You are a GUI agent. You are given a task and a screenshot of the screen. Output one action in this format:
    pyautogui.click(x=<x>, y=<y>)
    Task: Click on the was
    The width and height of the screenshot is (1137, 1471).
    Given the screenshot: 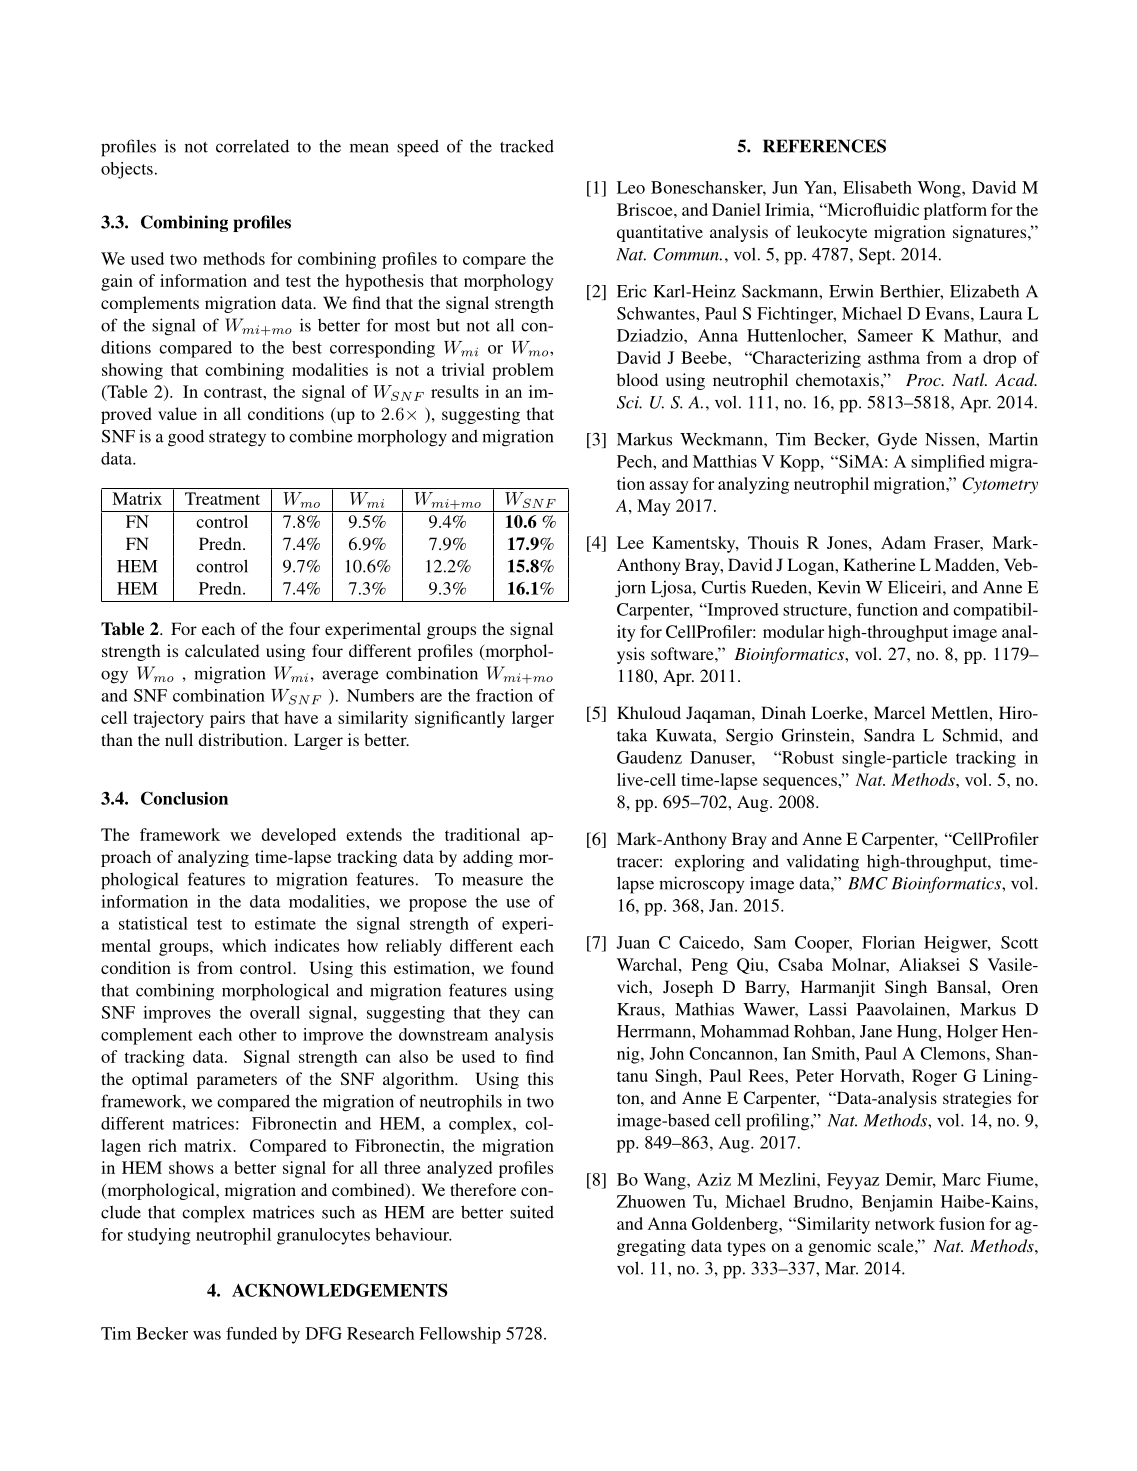 What is the action you would take?
    pyautogui.click(x=207, y=1335)
